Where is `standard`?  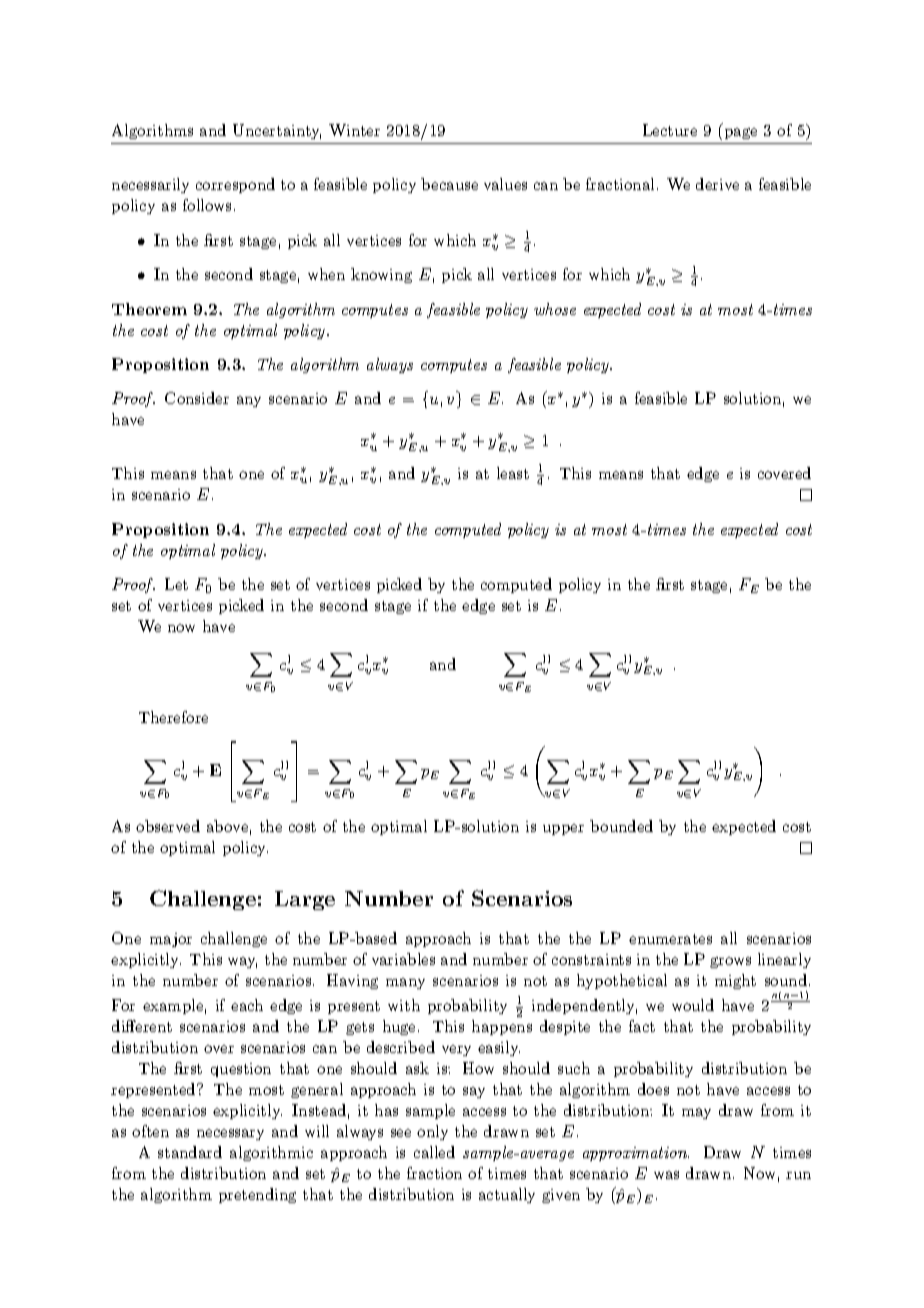
standard is located at coordinates (190, 1152).
